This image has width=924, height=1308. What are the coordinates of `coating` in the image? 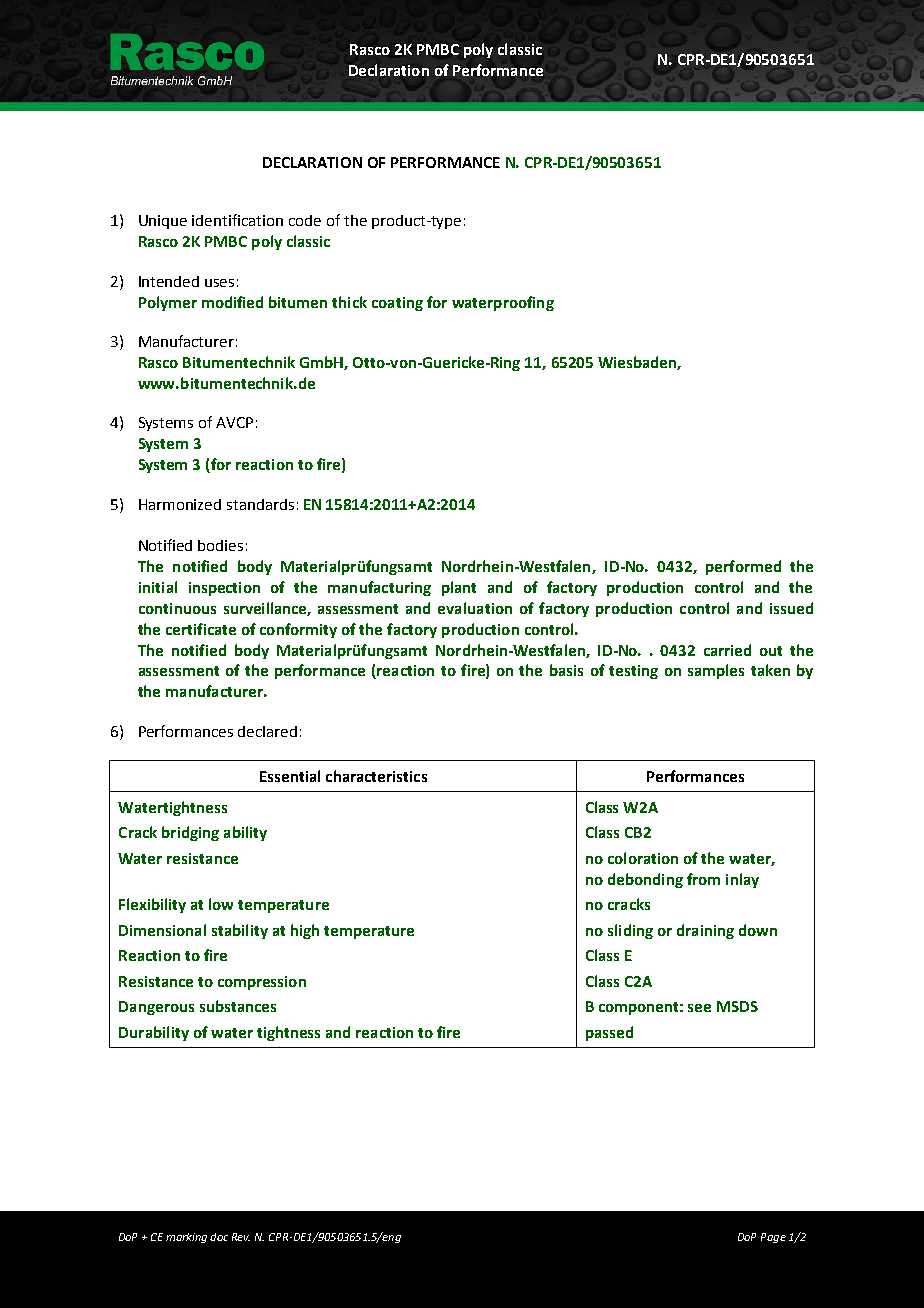 It's located at (397, 304).
